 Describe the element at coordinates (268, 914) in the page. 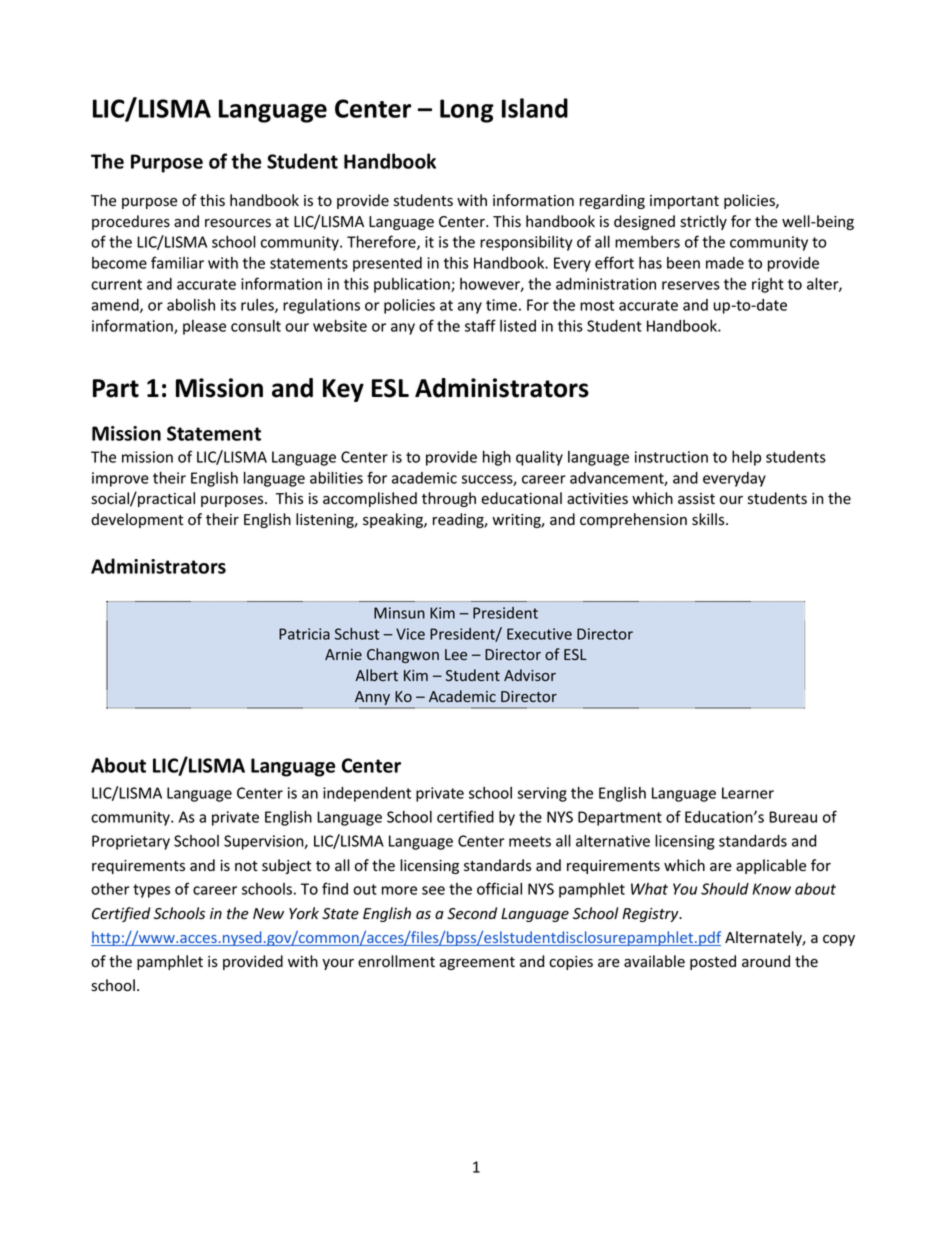

I see `New` at that location.
